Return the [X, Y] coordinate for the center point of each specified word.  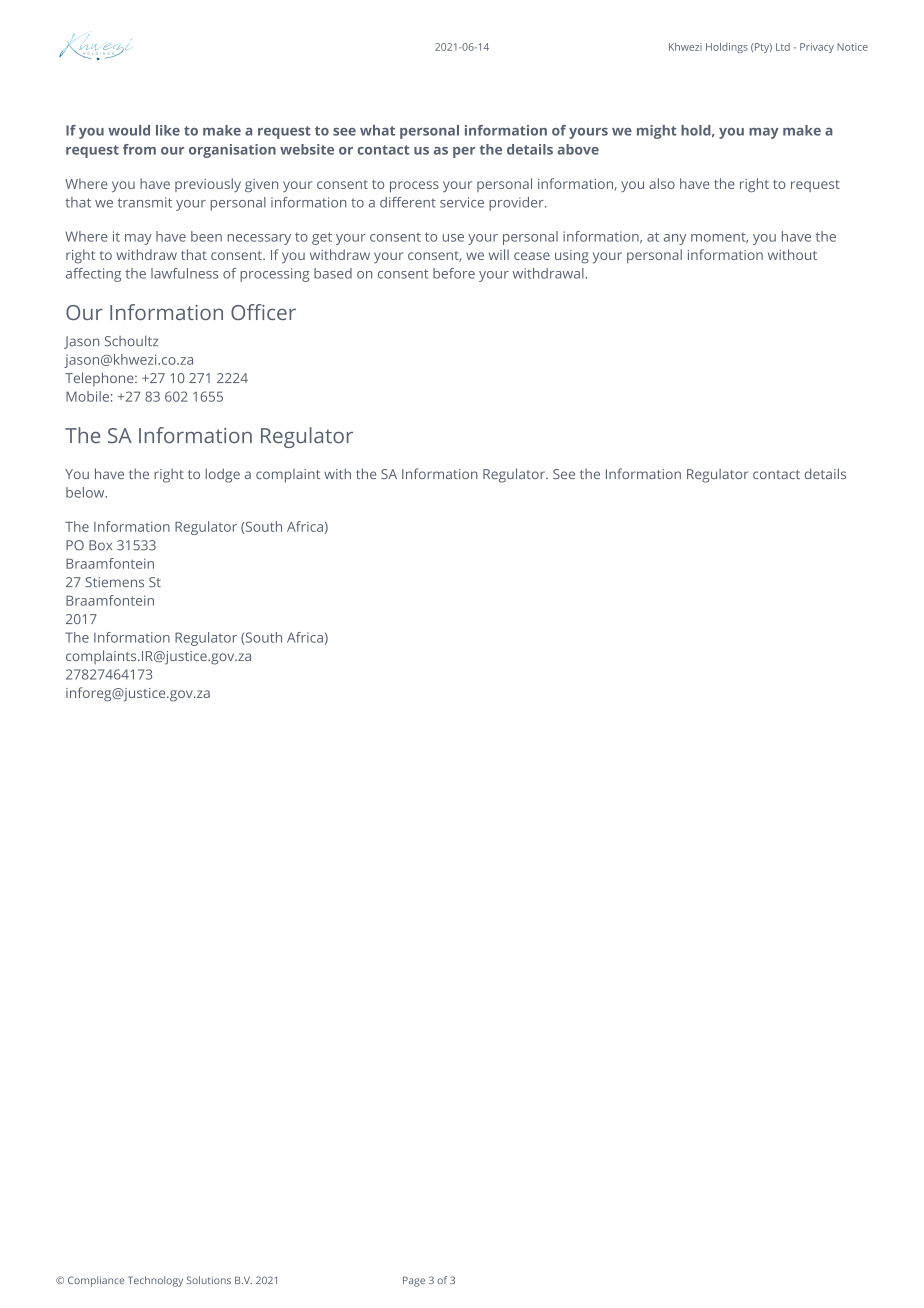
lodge [223, 475]
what [377, 130]
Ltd [783, 47]
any [675, 239]
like [168, 130]
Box [100, 545]
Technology [155, 1281]
